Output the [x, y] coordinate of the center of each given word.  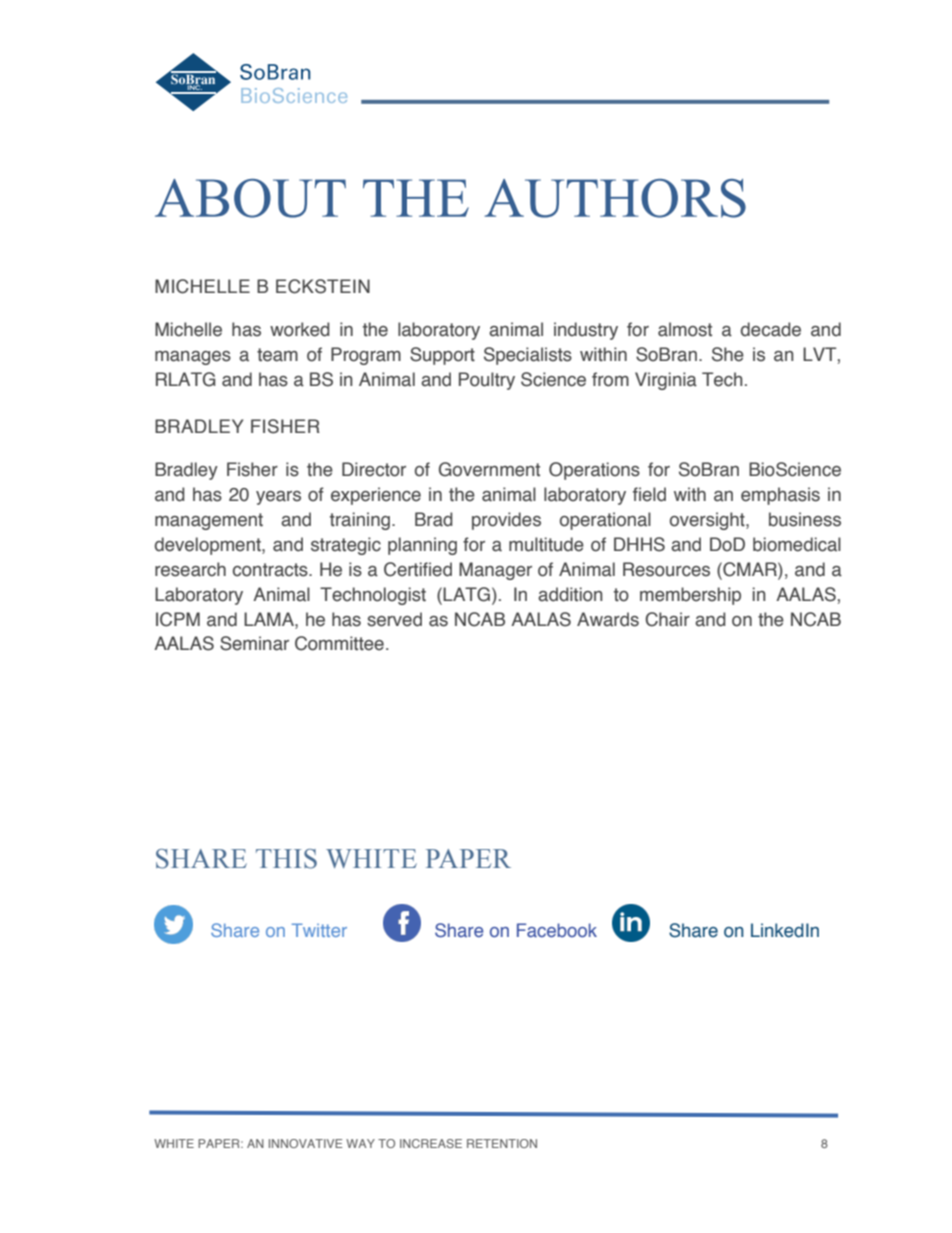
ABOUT [250, 198]
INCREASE [431, 1143]
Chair [667, 619]
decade [771, 329]
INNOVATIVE [306, 1143]
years [278, 498]
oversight [708, 521]
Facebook [557, 930]
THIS [286, 859]
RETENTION [502, 1143]
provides [506, 521]
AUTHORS [615, 198]
